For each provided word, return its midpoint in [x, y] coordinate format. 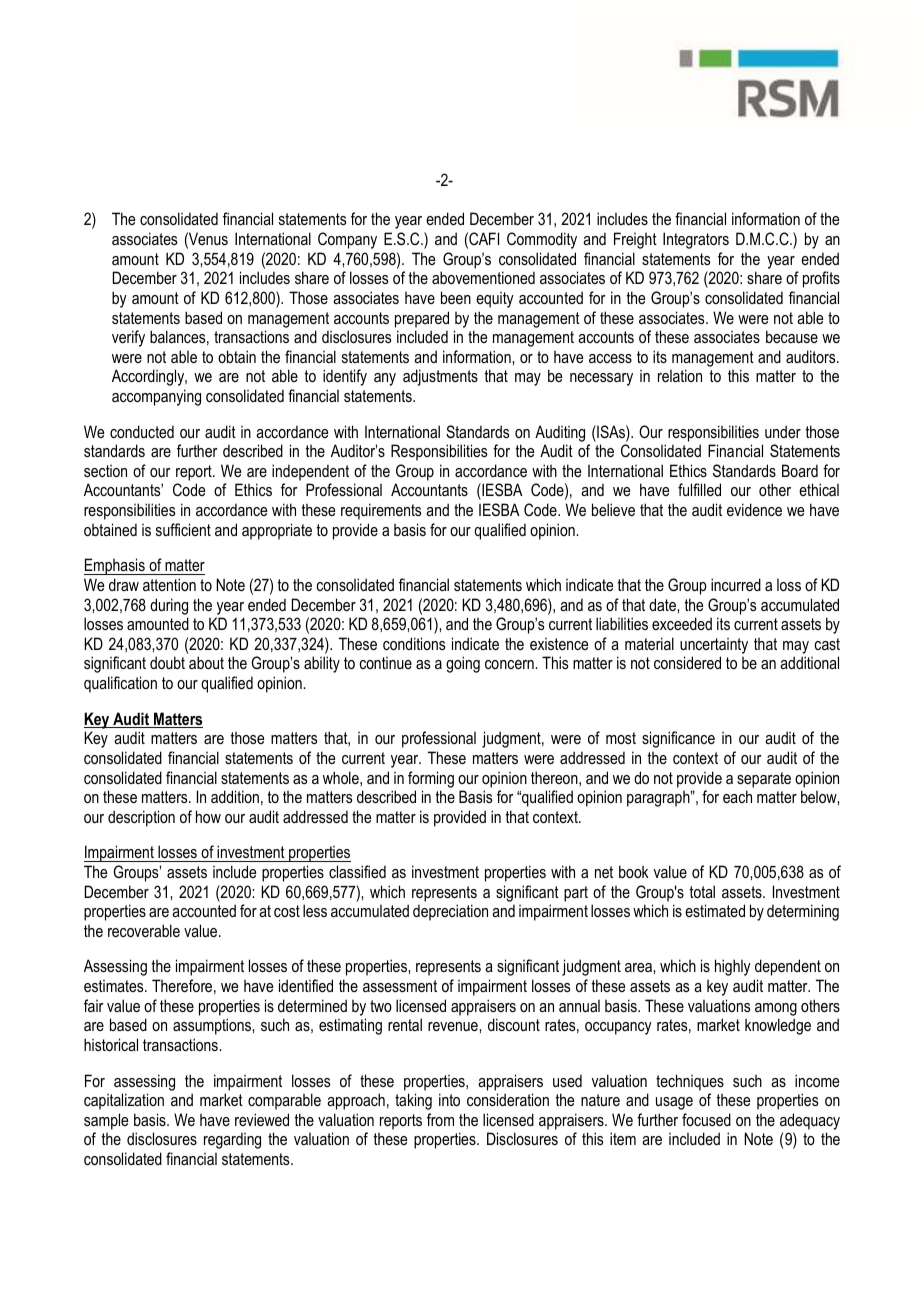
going [463, 664]
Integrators [696, 240]
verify [128, 338]
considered [687, 662]
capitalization [124, 1101]
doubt [167, 662]
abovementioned [483, 277]
